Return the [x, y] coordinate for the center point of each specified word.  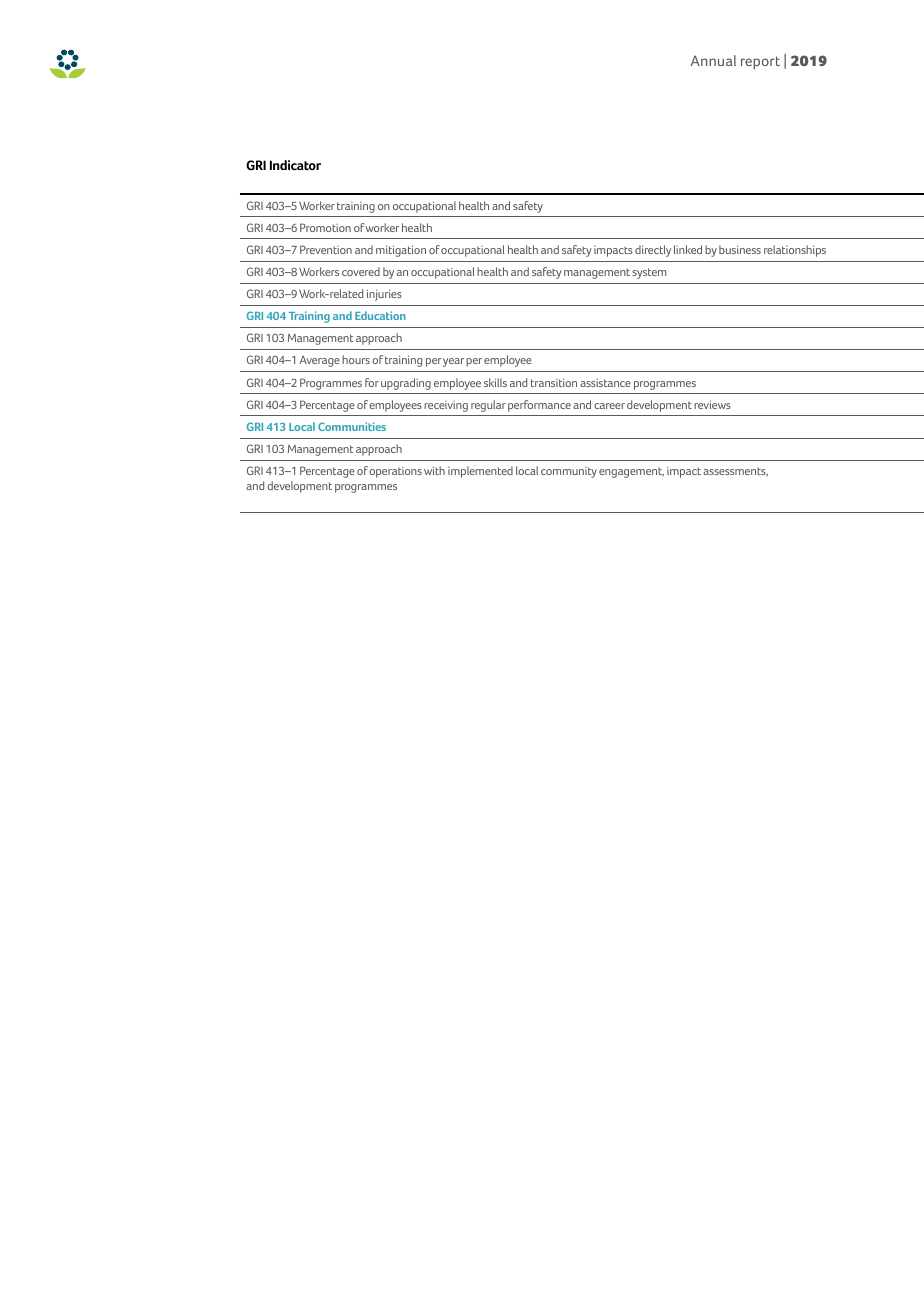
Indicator [295, 165]
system [649, 273]
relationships [795, 251]
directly [653, 251]
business [740, 249]
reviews [712, 404]
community [569, 472]
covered [361, 271]
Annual [713, 60]
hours [356, 359]
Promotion [325, 227]
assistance [605, 383]
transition [554, 382]
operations [395, 472]
